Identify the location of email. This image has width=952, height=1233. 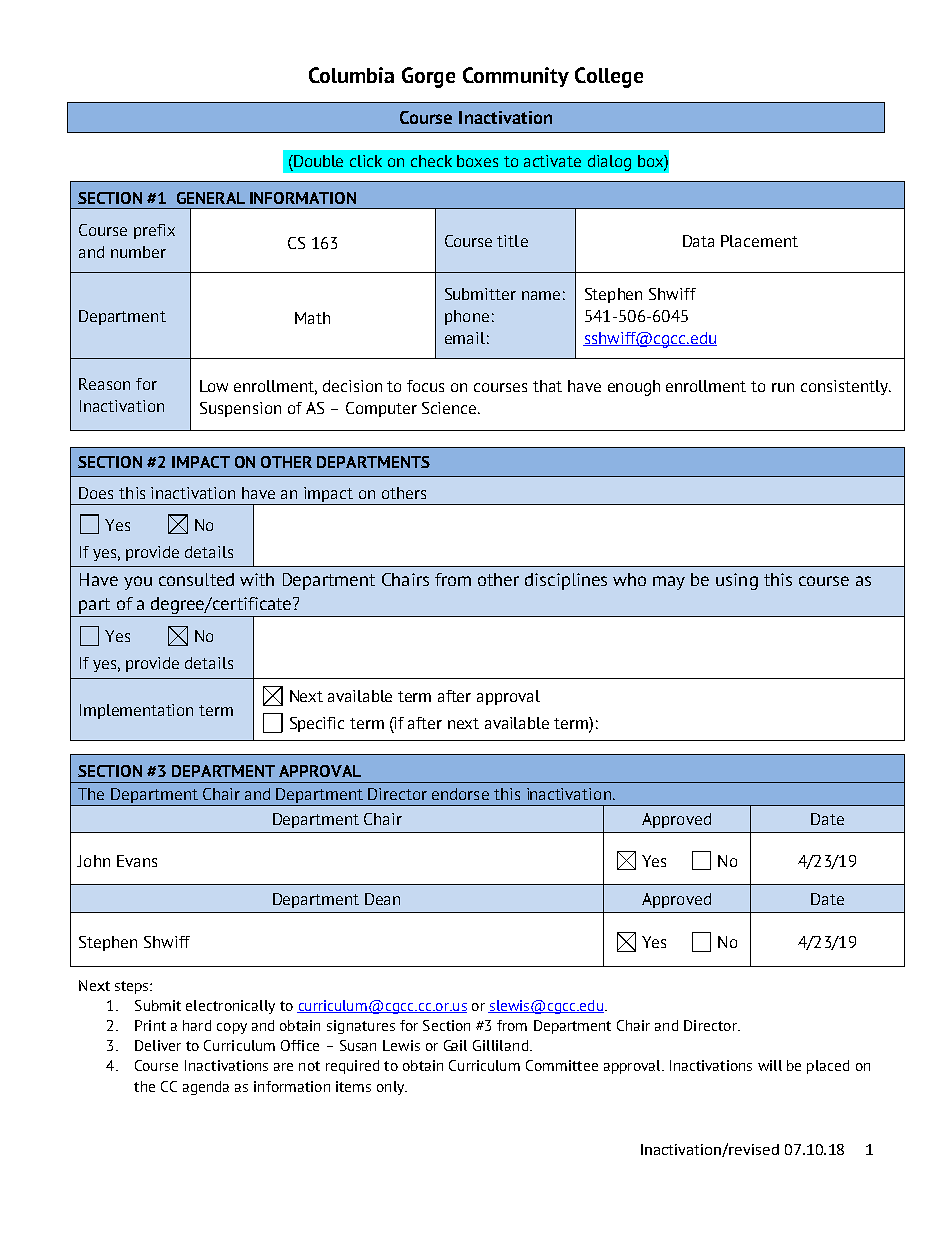
(465, 338).
